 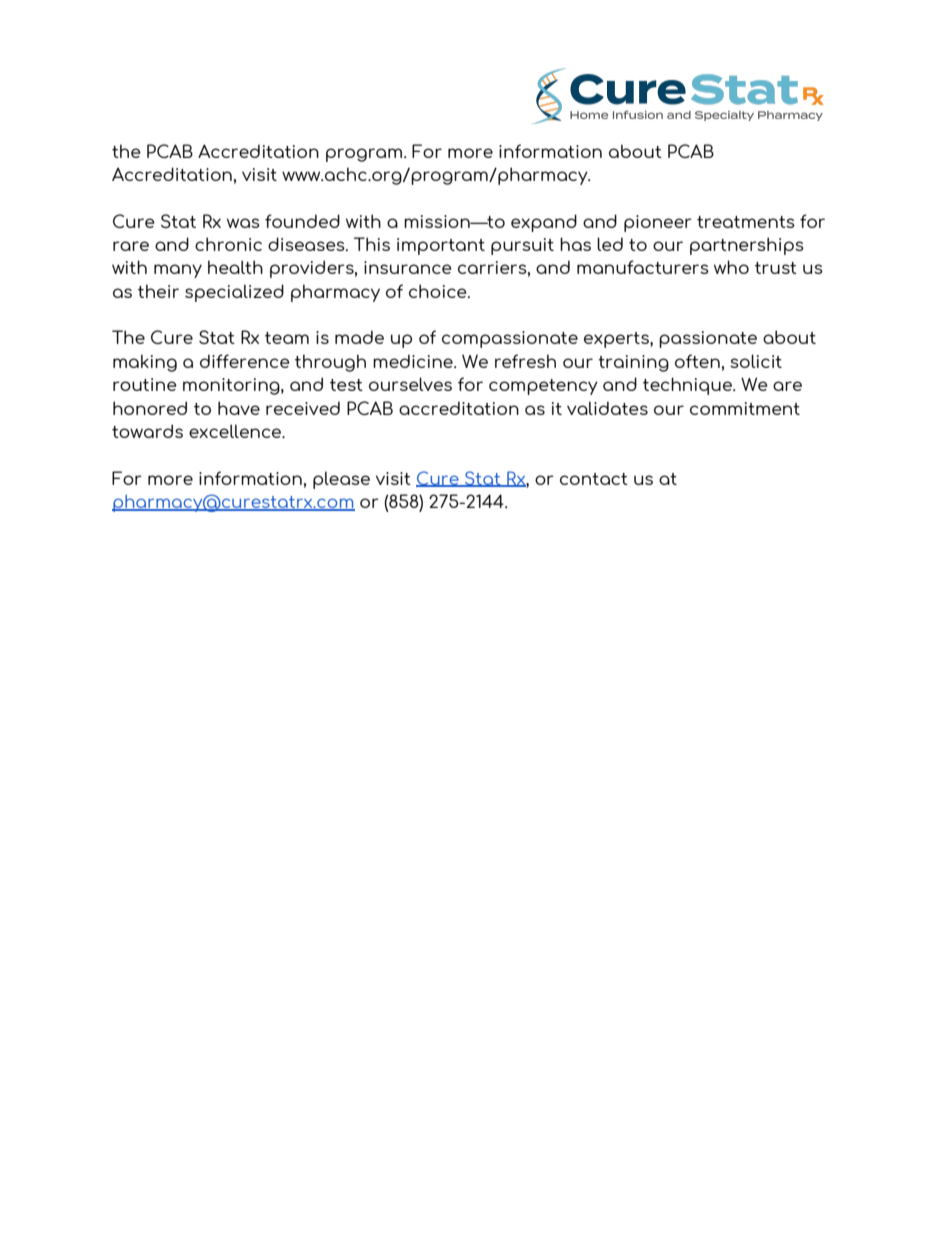 I want to click on ourselves, so click(x=410, y=384).
